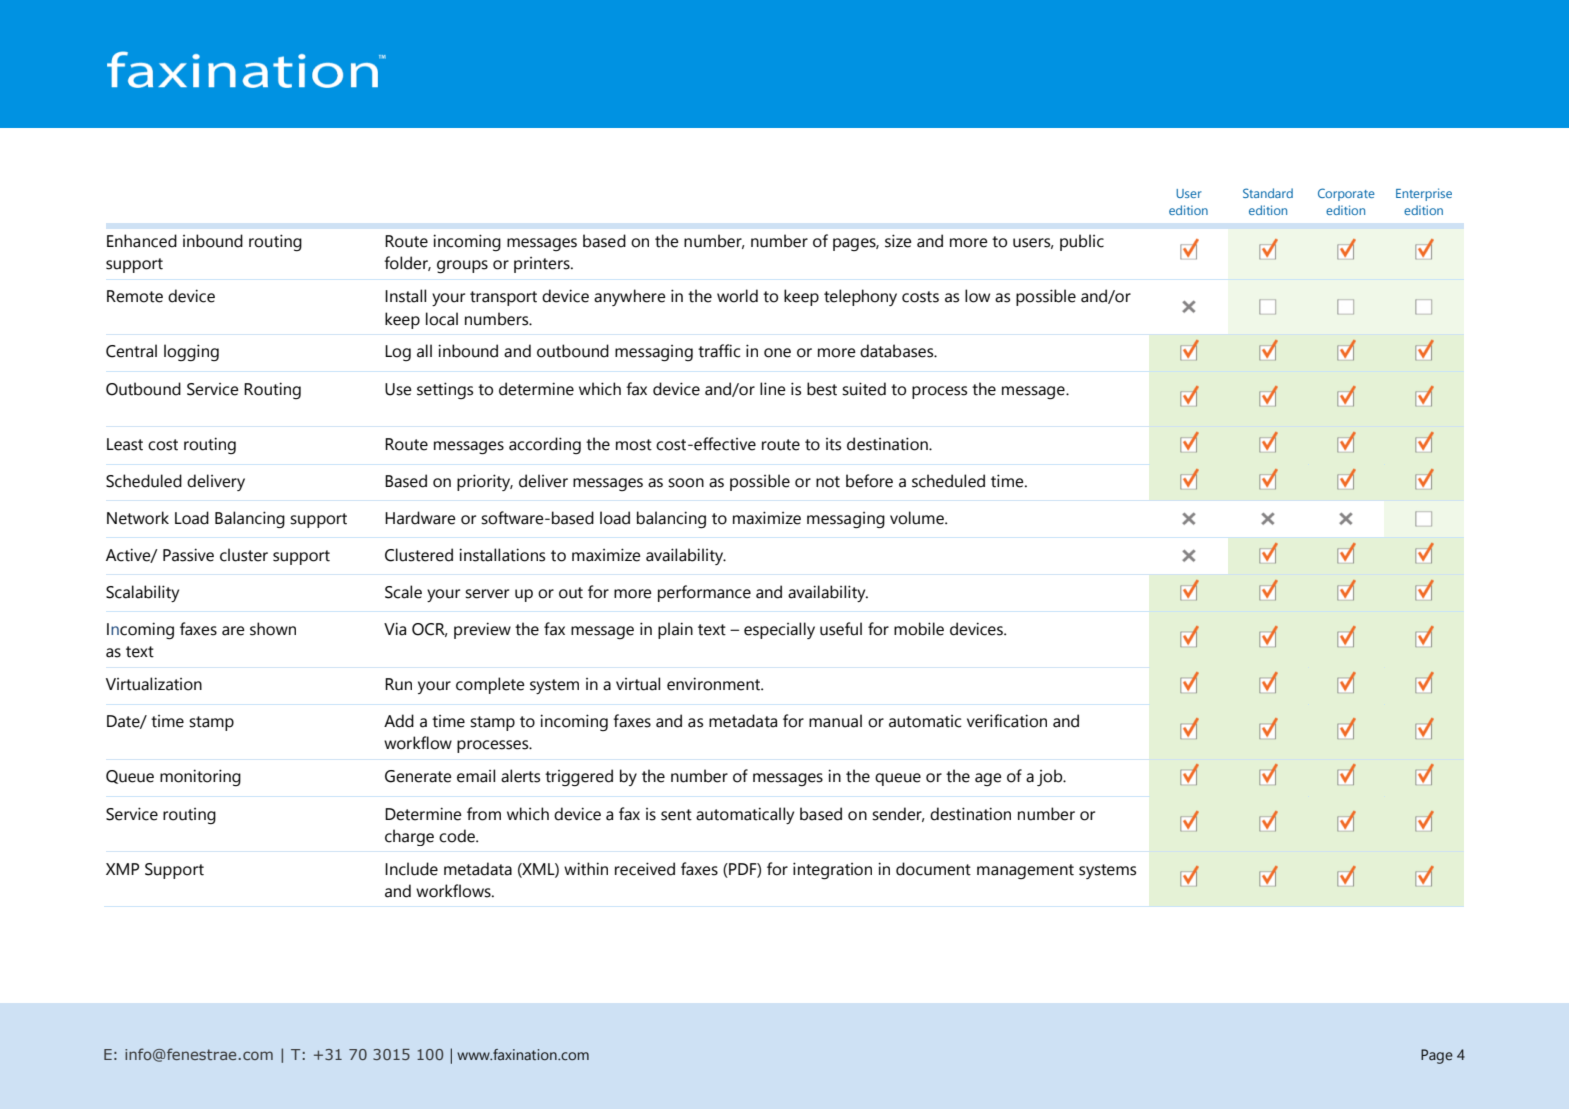 This screenshot has width=1569, height=1109. I want to click on size, so click(898, 241).
